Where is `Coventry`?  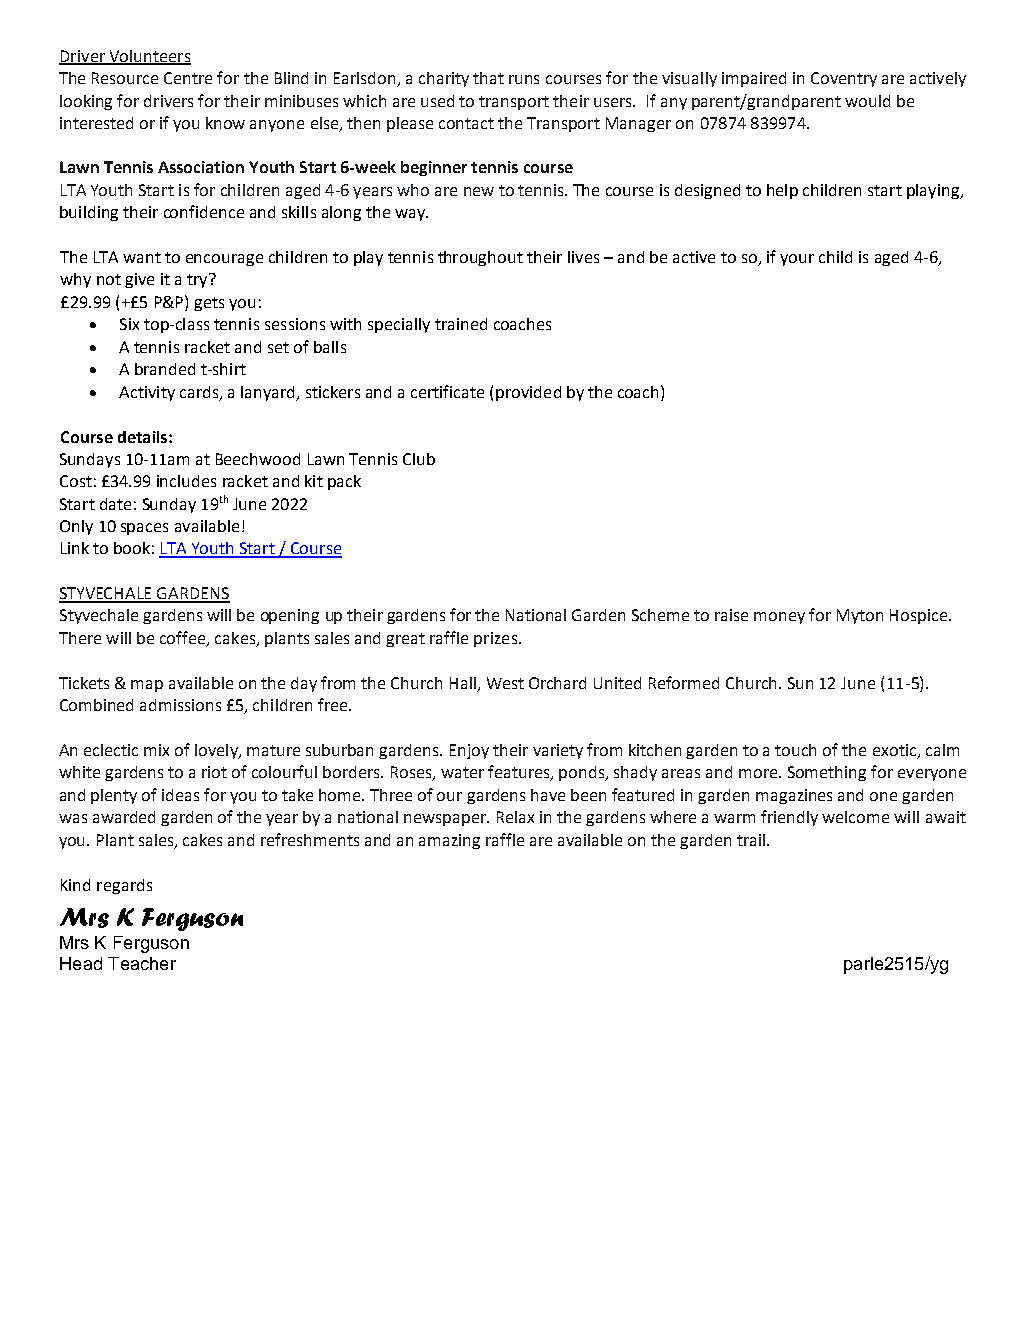 Coventry is located at coordinates (844, 79).
